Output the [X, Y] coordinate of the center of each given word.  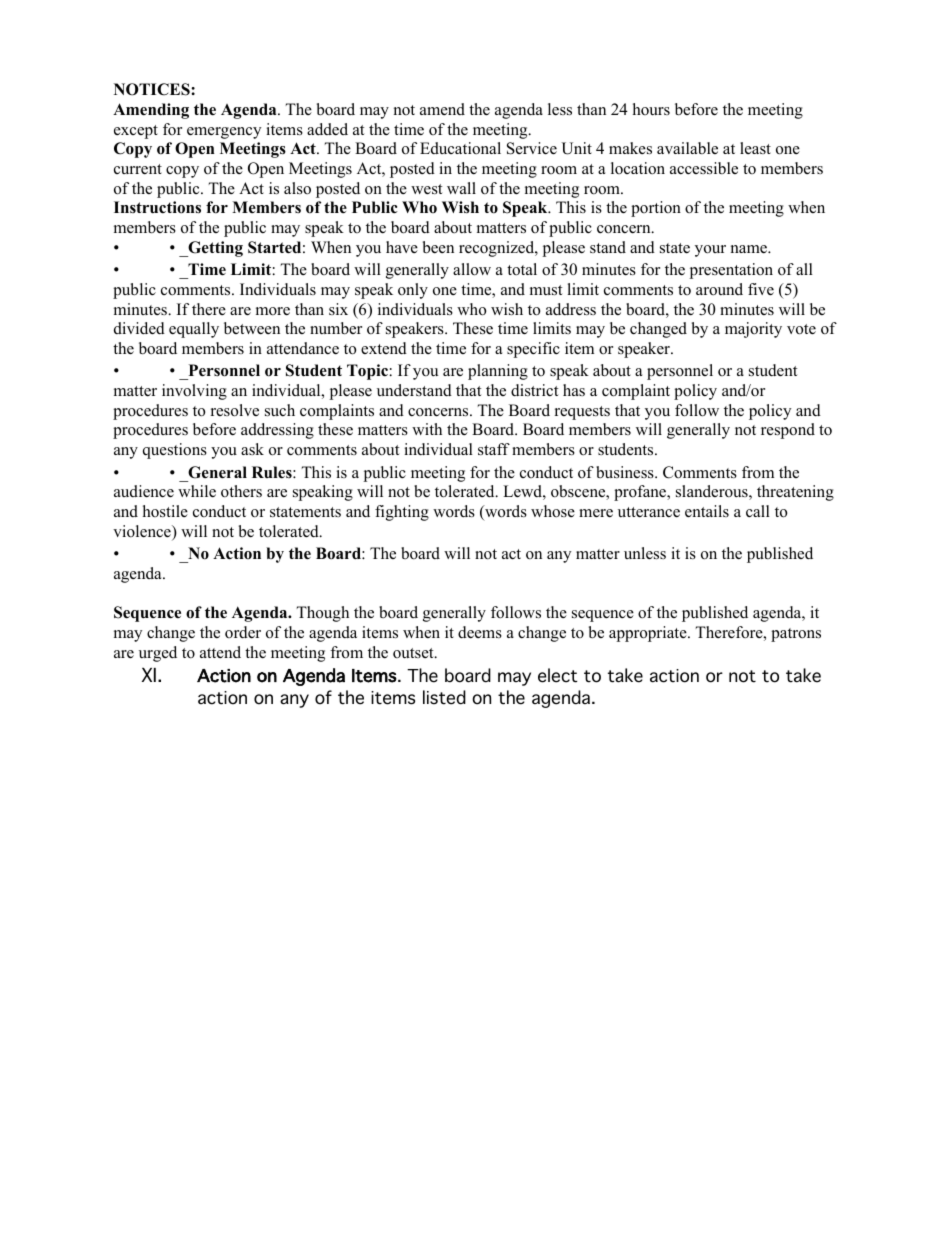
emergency [224, 133]
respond [788, 431]
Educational [460, 148]
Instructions [157, 207]
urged [158, 654]
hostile [165, 511]
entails [707, 511]
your [710, 251]
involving [194, 392]
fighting [402, 513]
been [438, 247]
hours [651, 109]
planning [498, 372]
